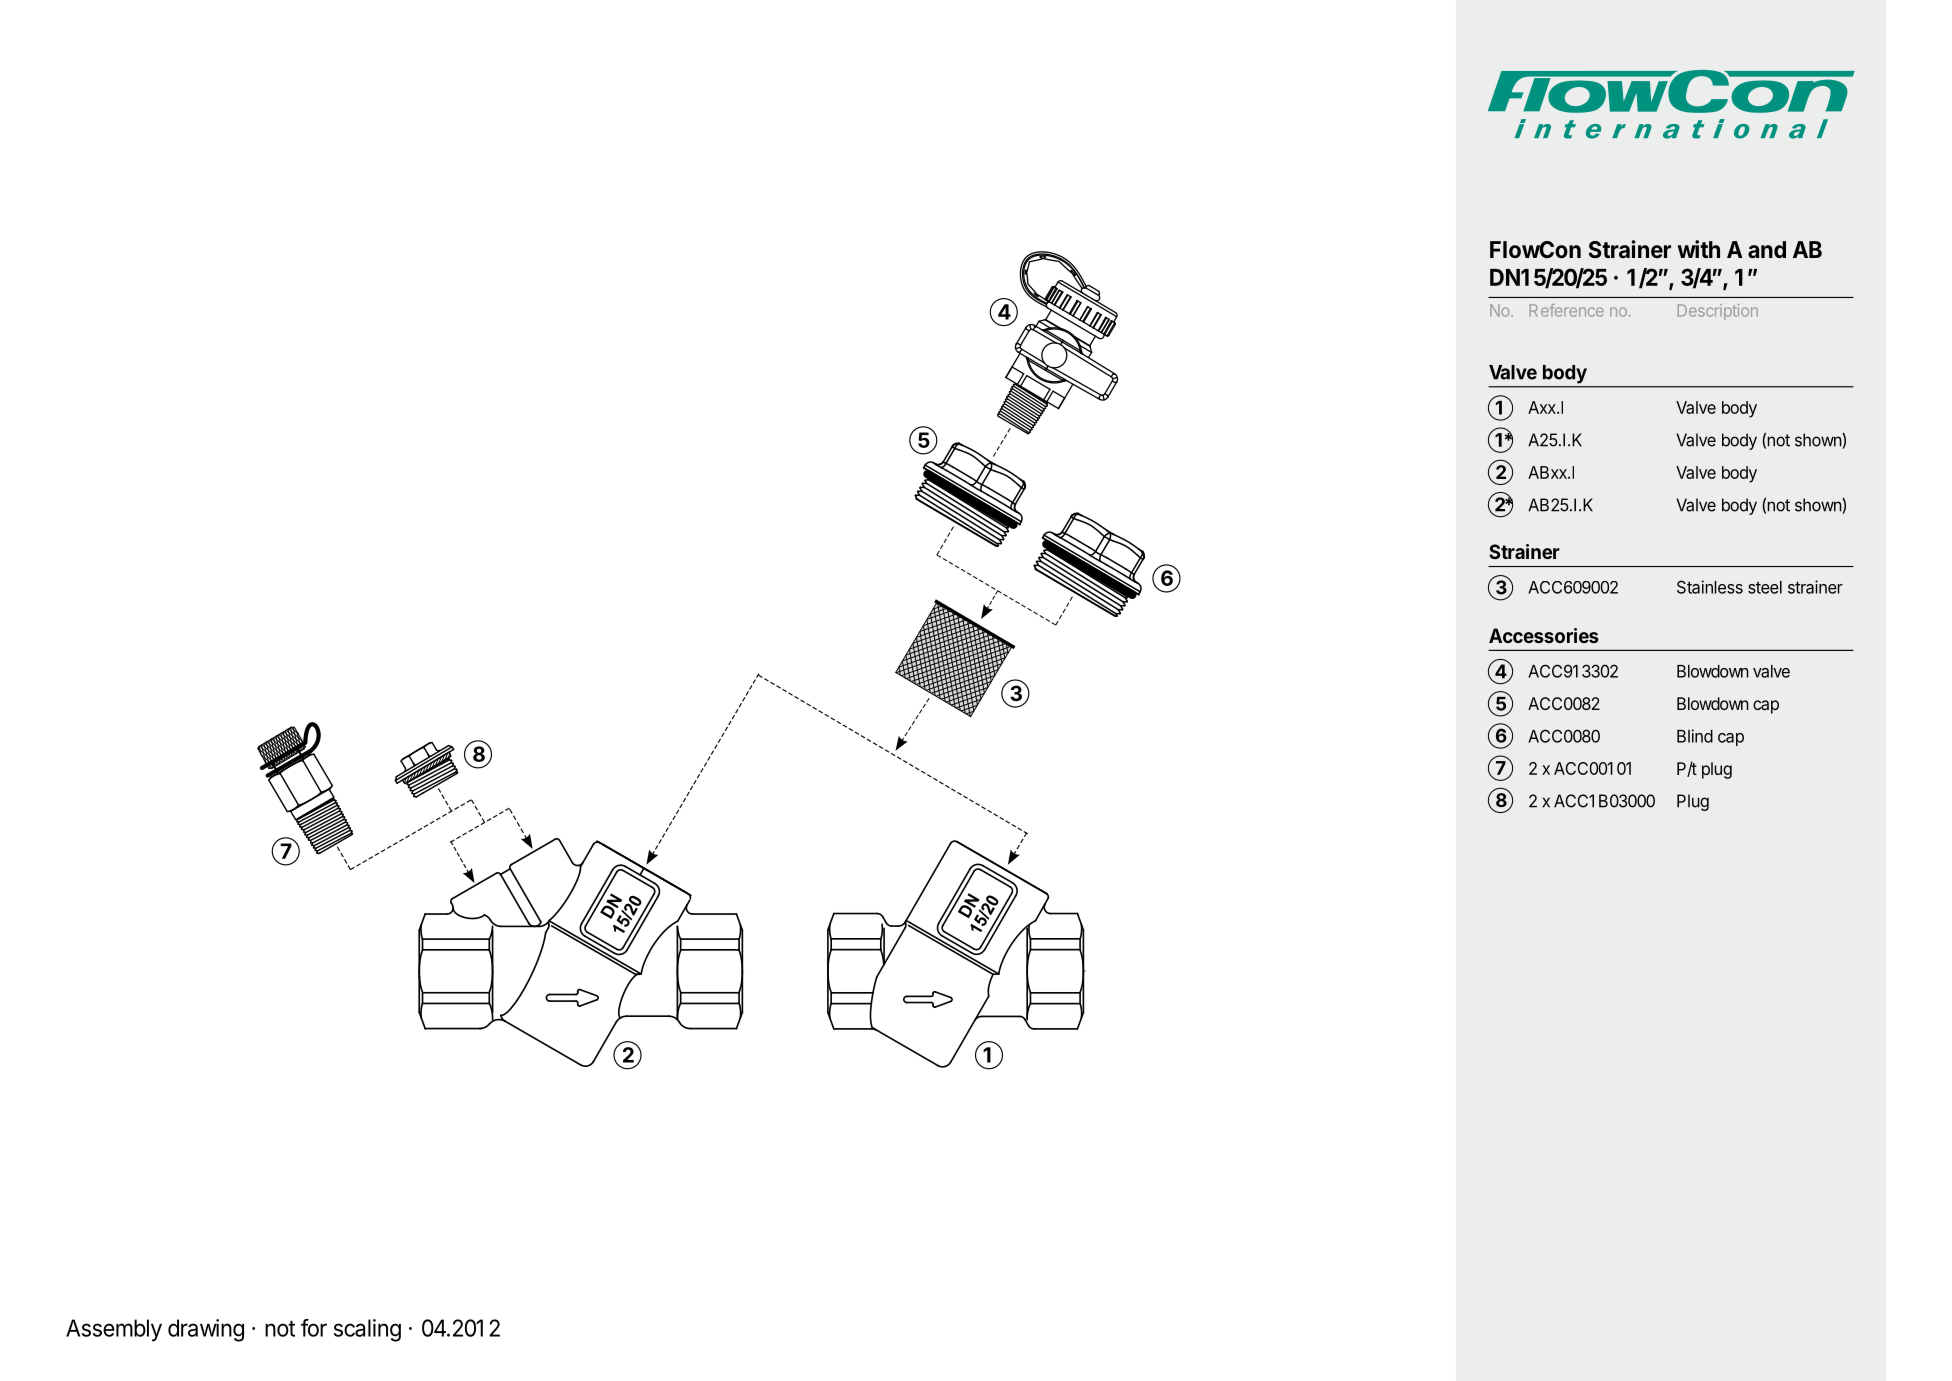 Image resolution: width=1952 pixels, height=1381 pixels. I want to click on steel, so click(1765, 587).
